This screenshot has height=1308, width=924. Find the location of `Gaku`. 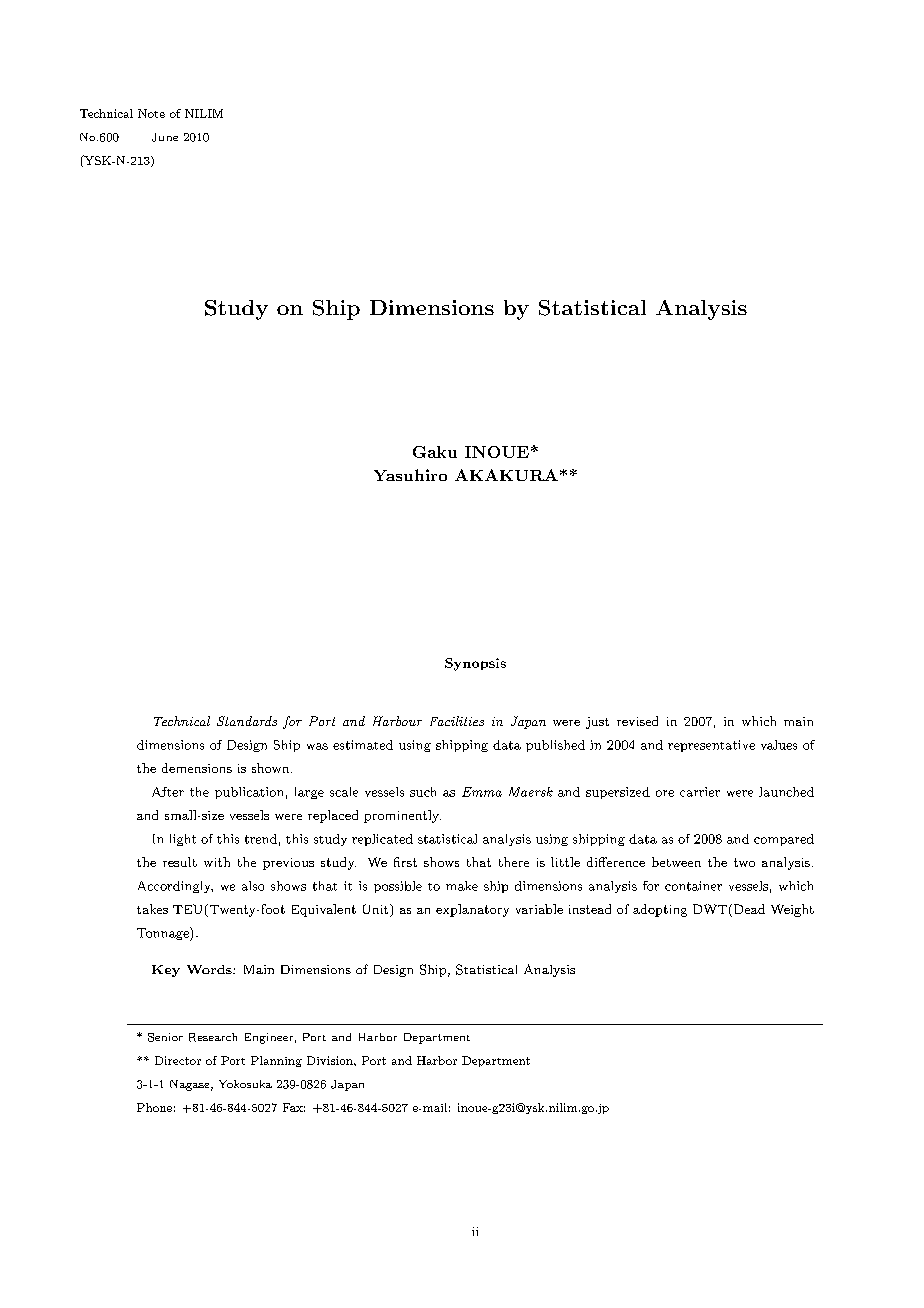

Gaku is located at coordinates (435, 452).
